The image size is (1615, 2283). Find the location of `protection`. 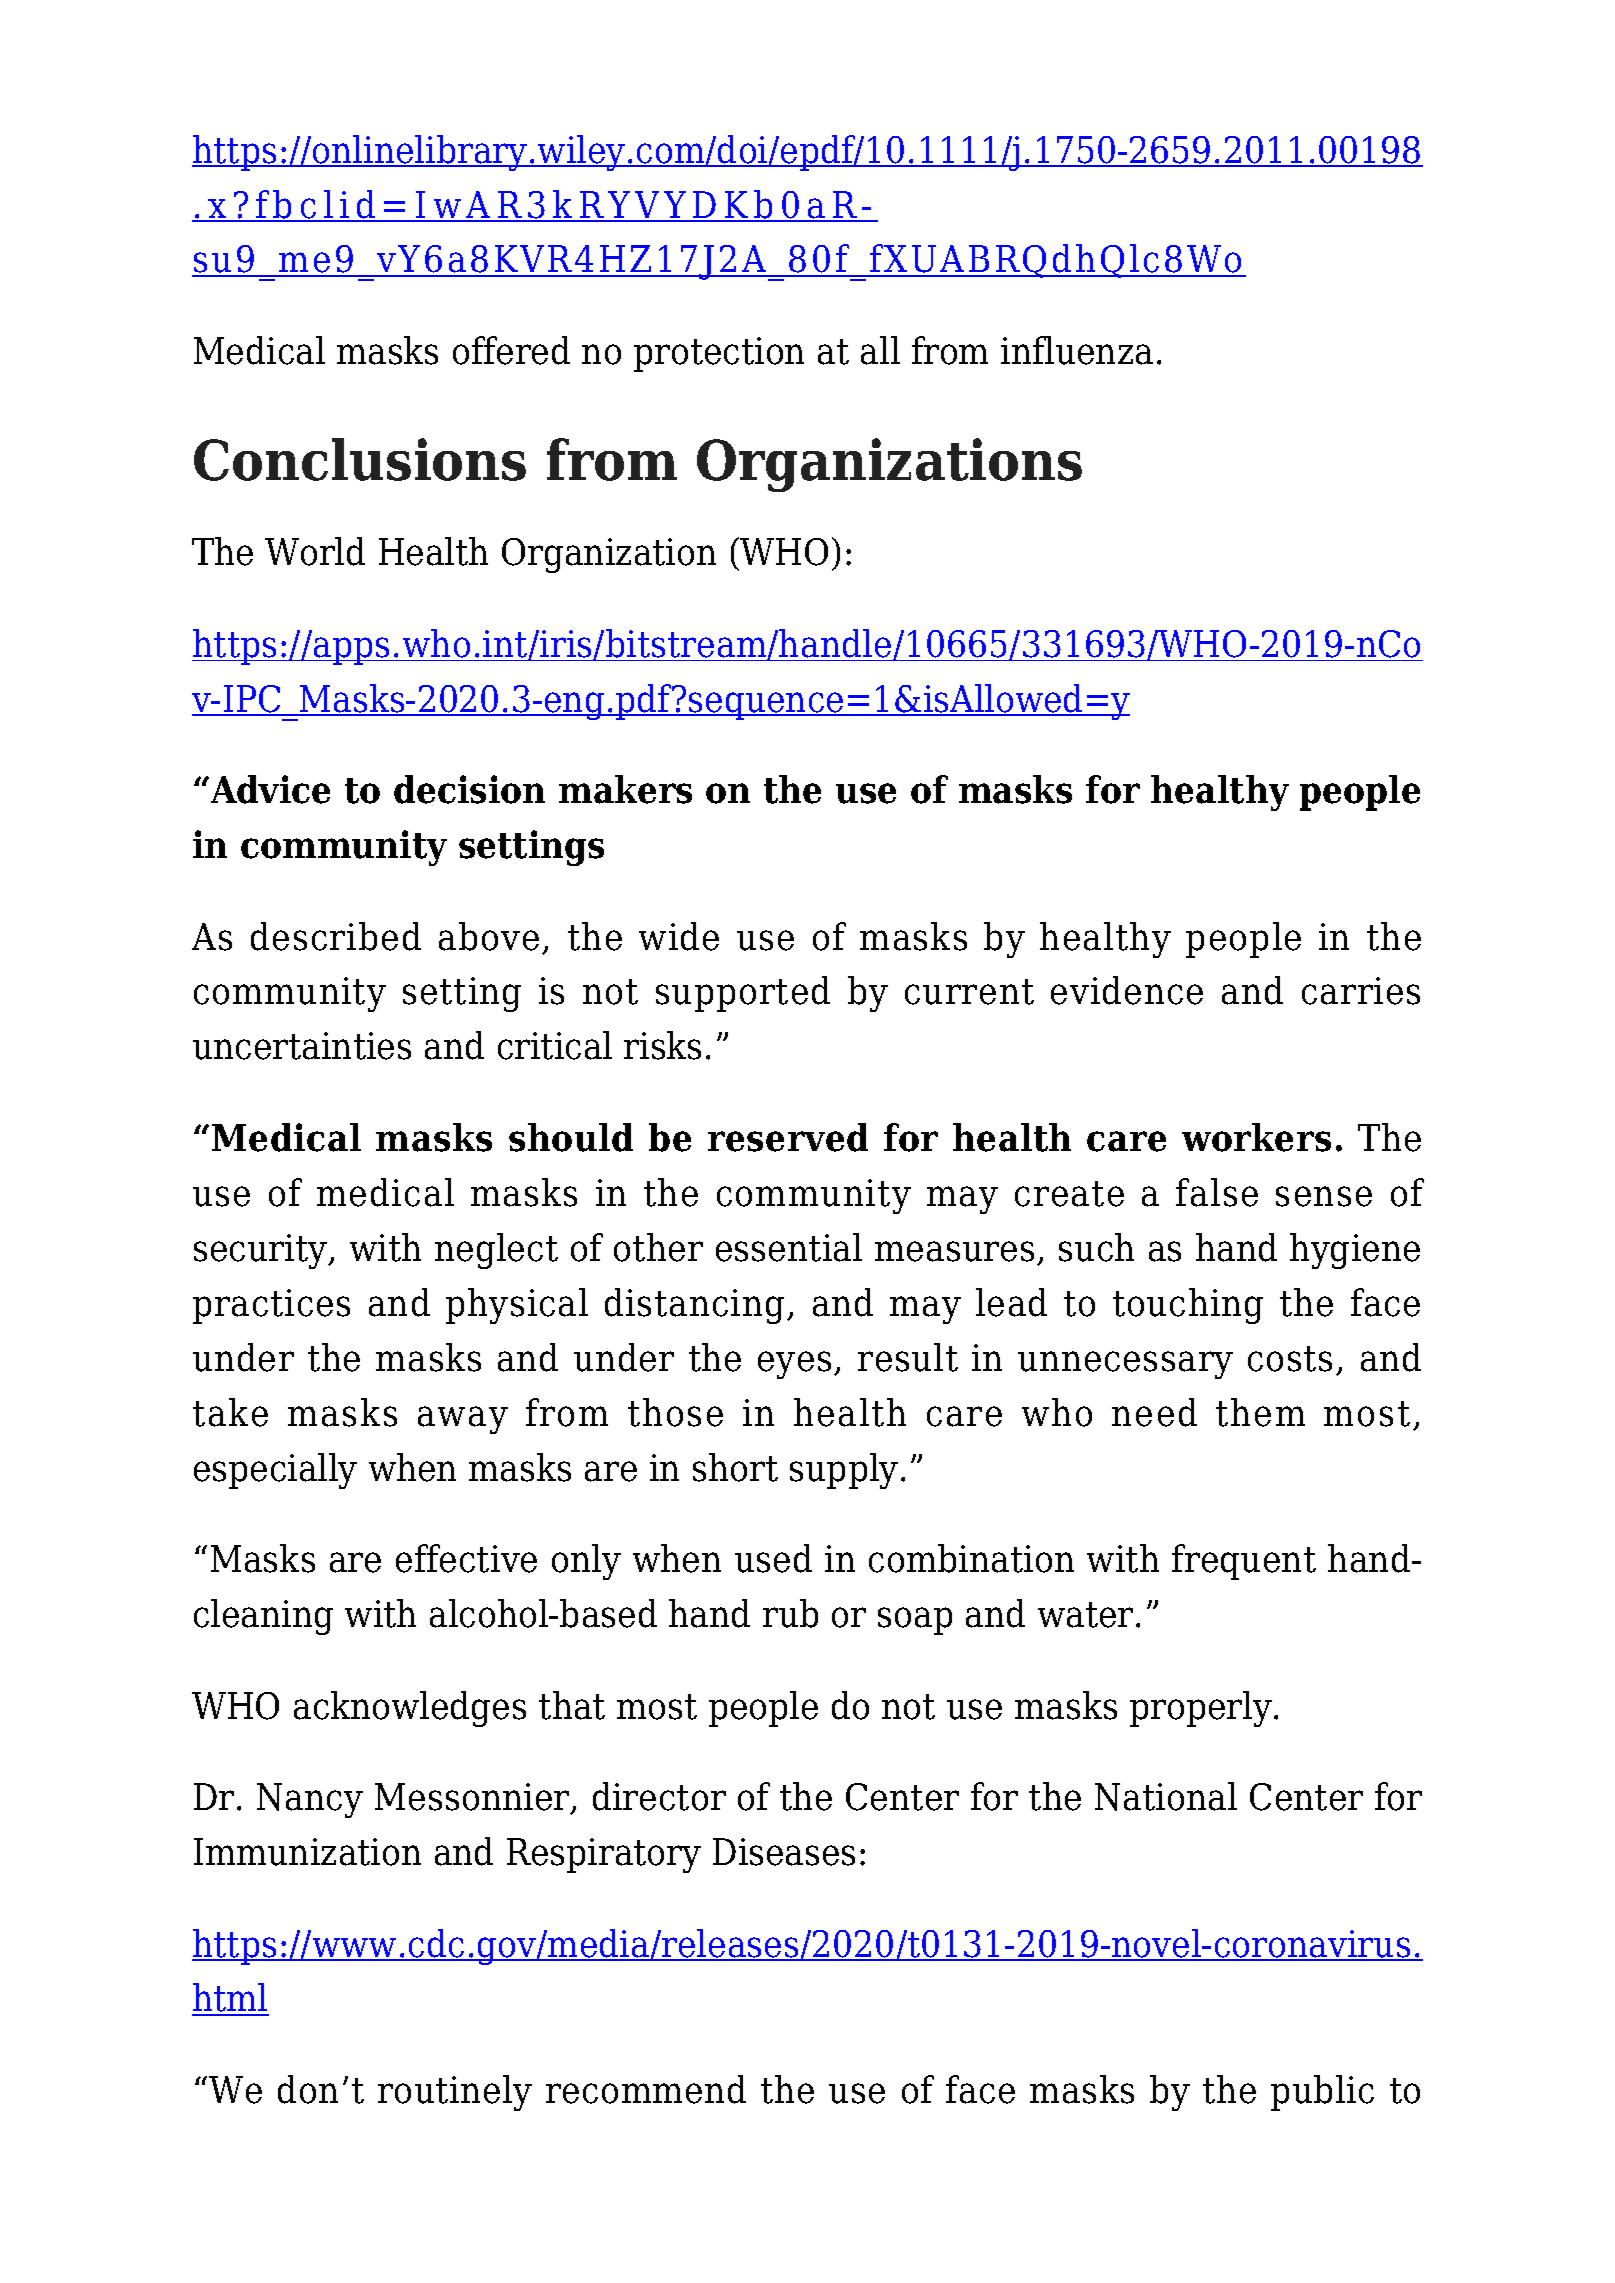

protection is located at coordinates (719, 354).
